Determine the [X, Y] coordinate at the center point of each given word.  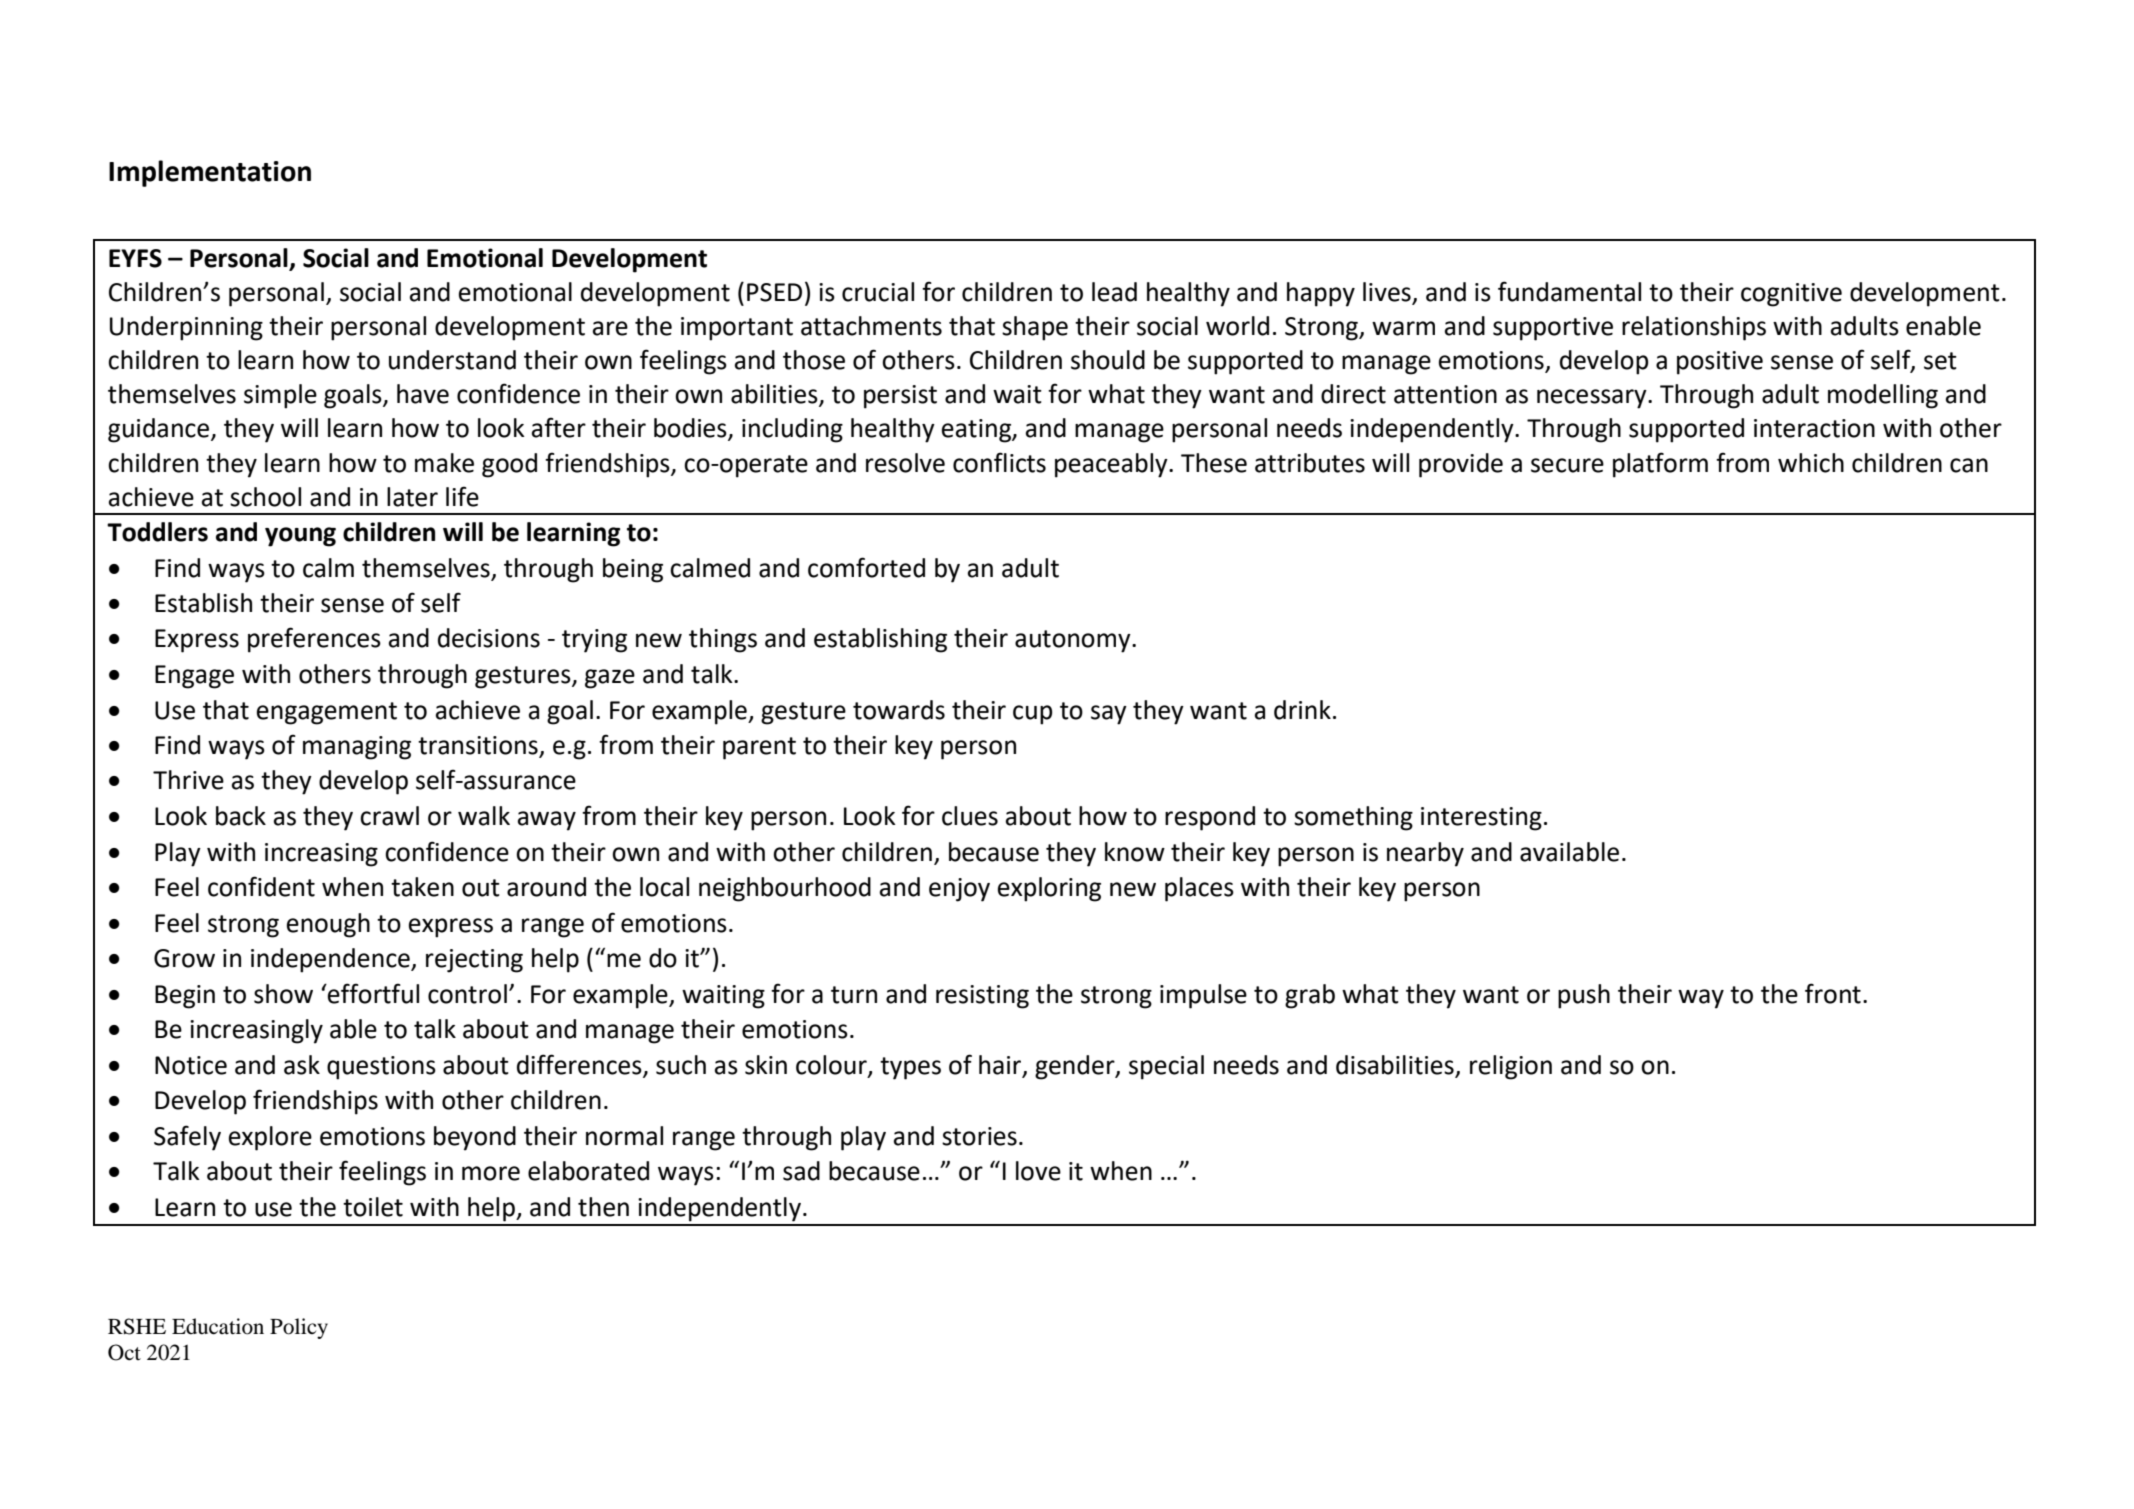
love [1038, 1171]
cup [1032, 715]
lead [1114, 292]
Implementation [210, 173]
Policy [299, 1328]
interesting [1481, 819]
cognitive [1791, 295]
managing [357, 748]
